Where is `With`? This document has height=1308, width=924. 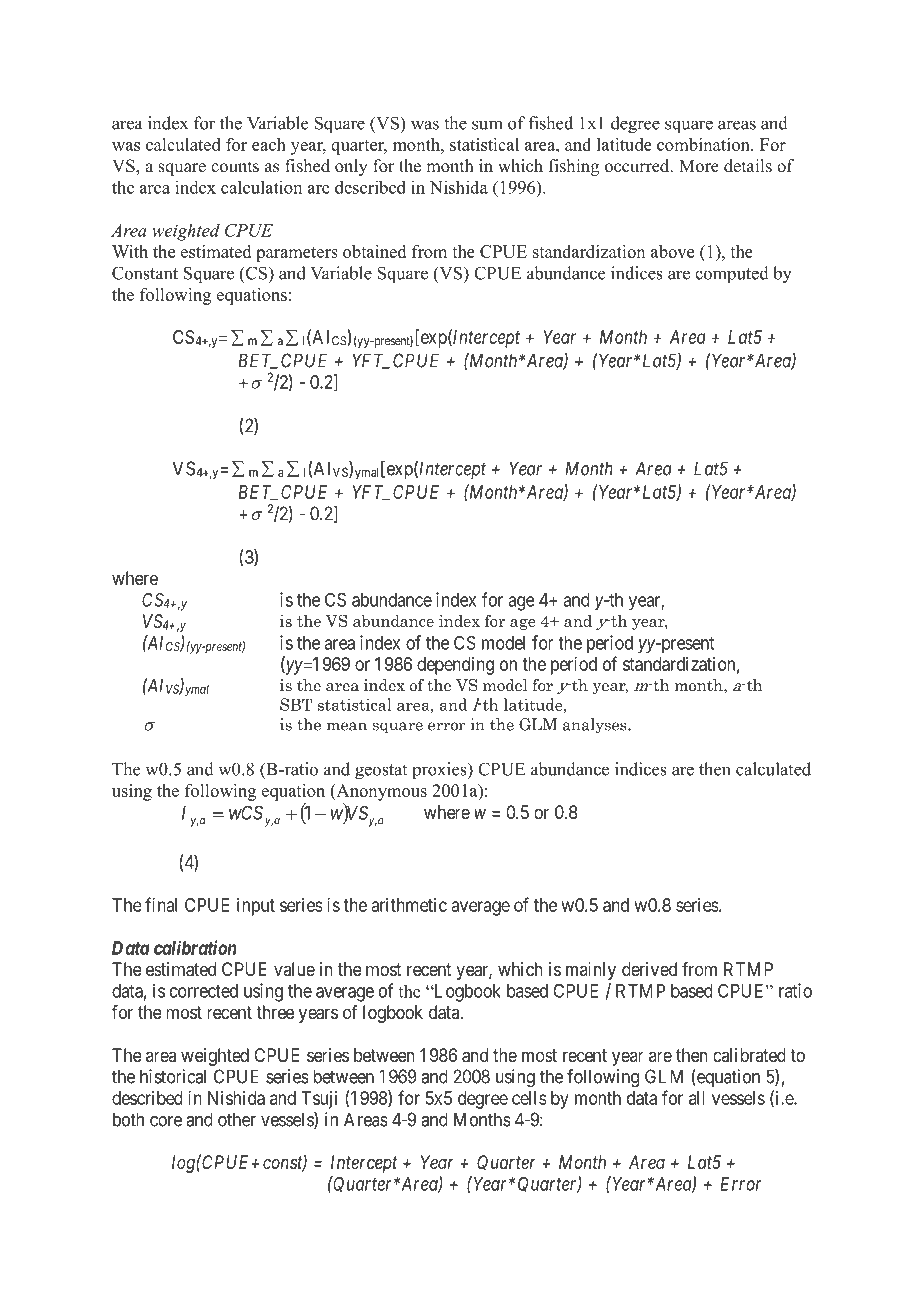 With is located at coordinates (130, 251).
